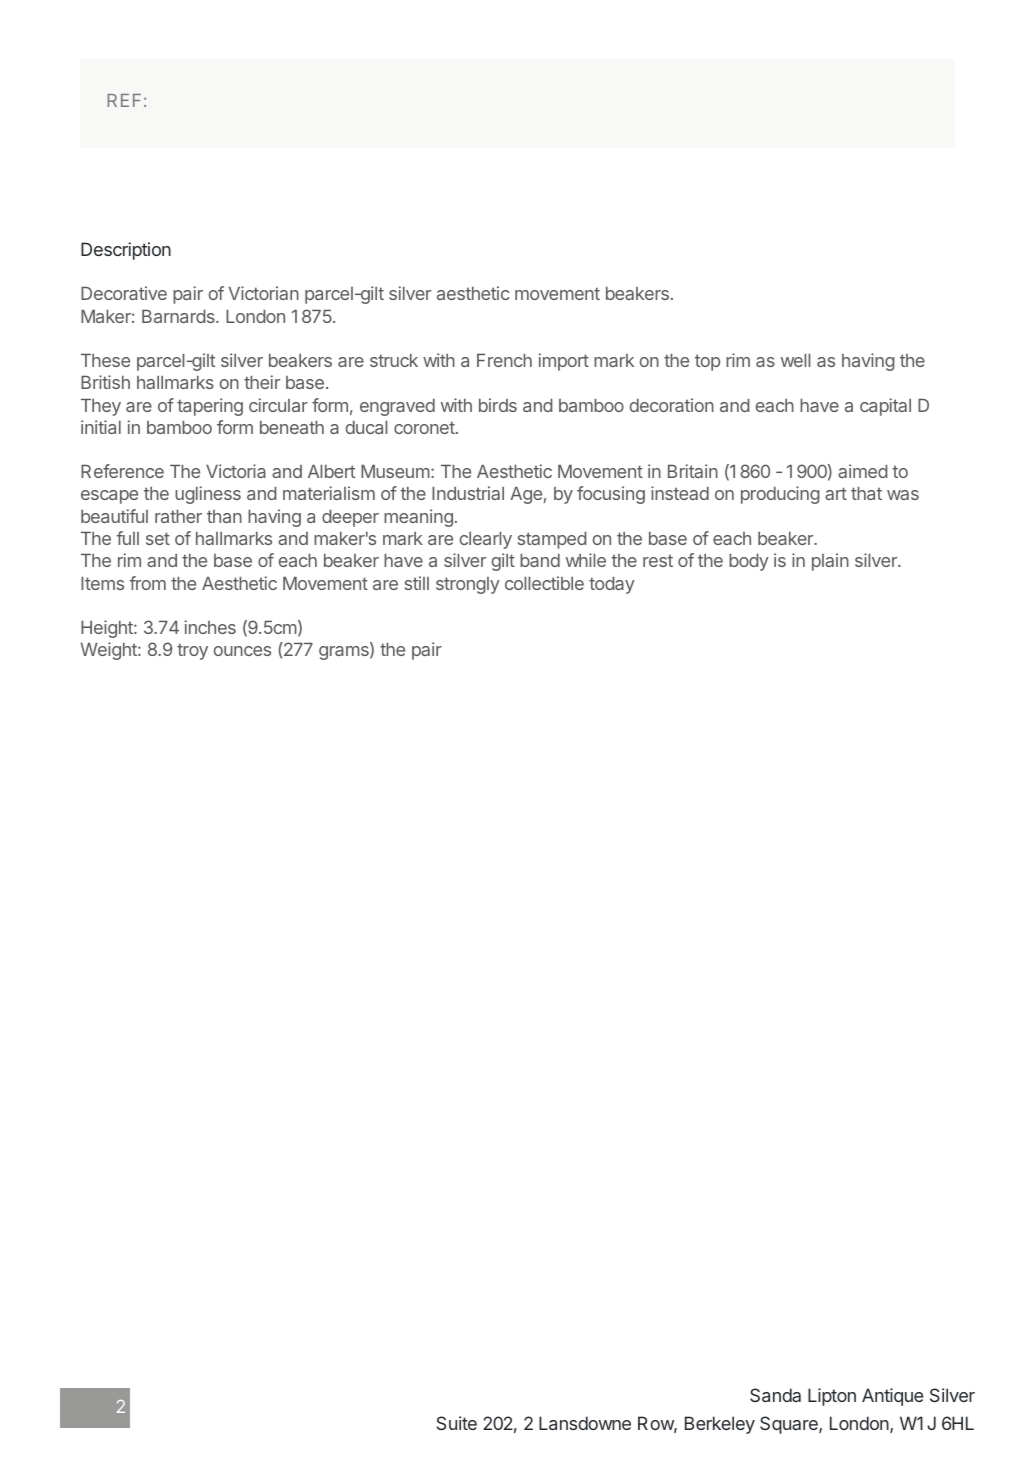 This document has width=1035, height=1464. I want to click on Sanda, so click(775, 1395).
